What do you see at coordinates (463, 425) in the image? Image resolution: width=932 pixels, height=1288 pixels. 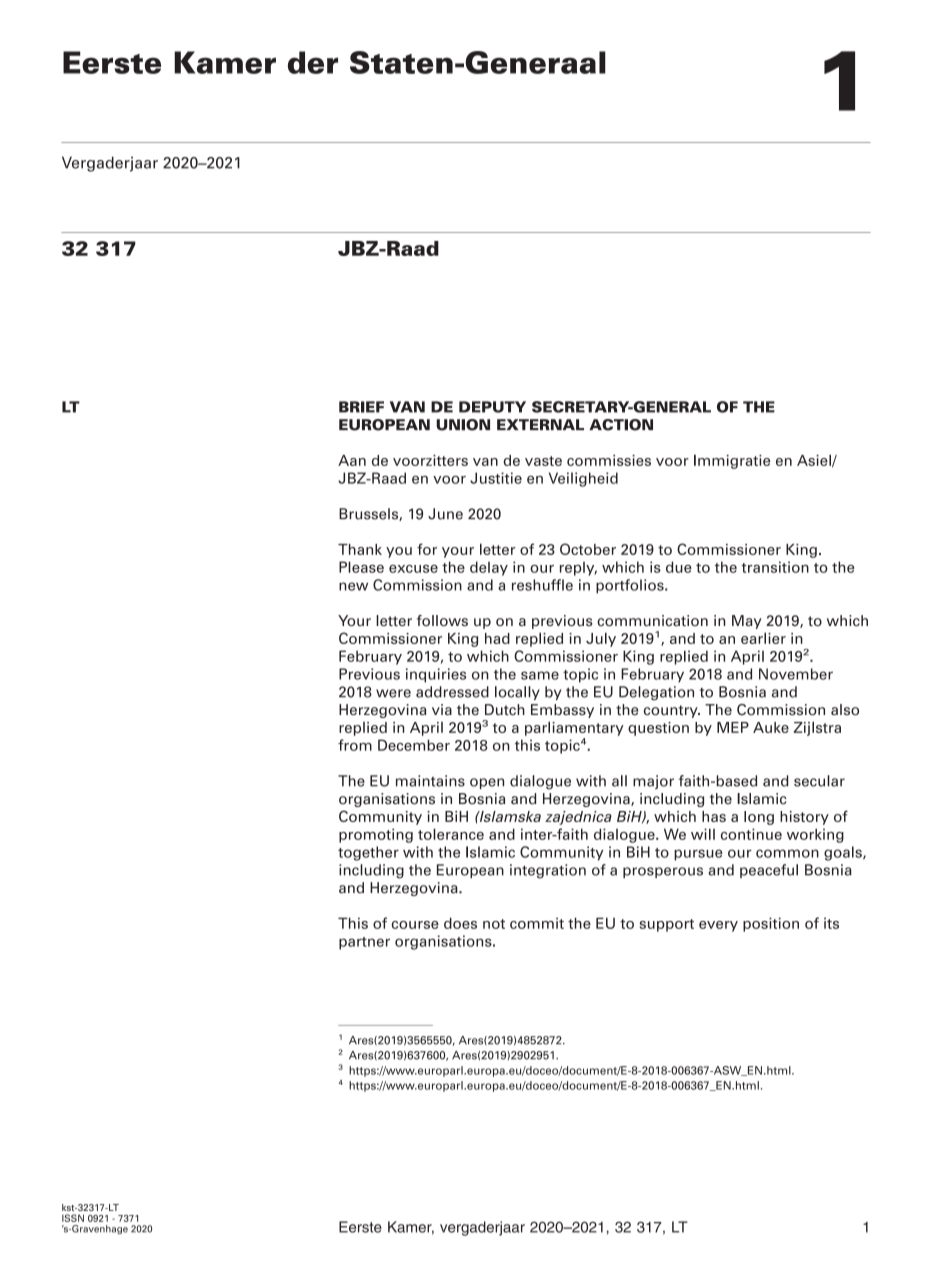 I see `UNION` at bounding box center [463, 425].
